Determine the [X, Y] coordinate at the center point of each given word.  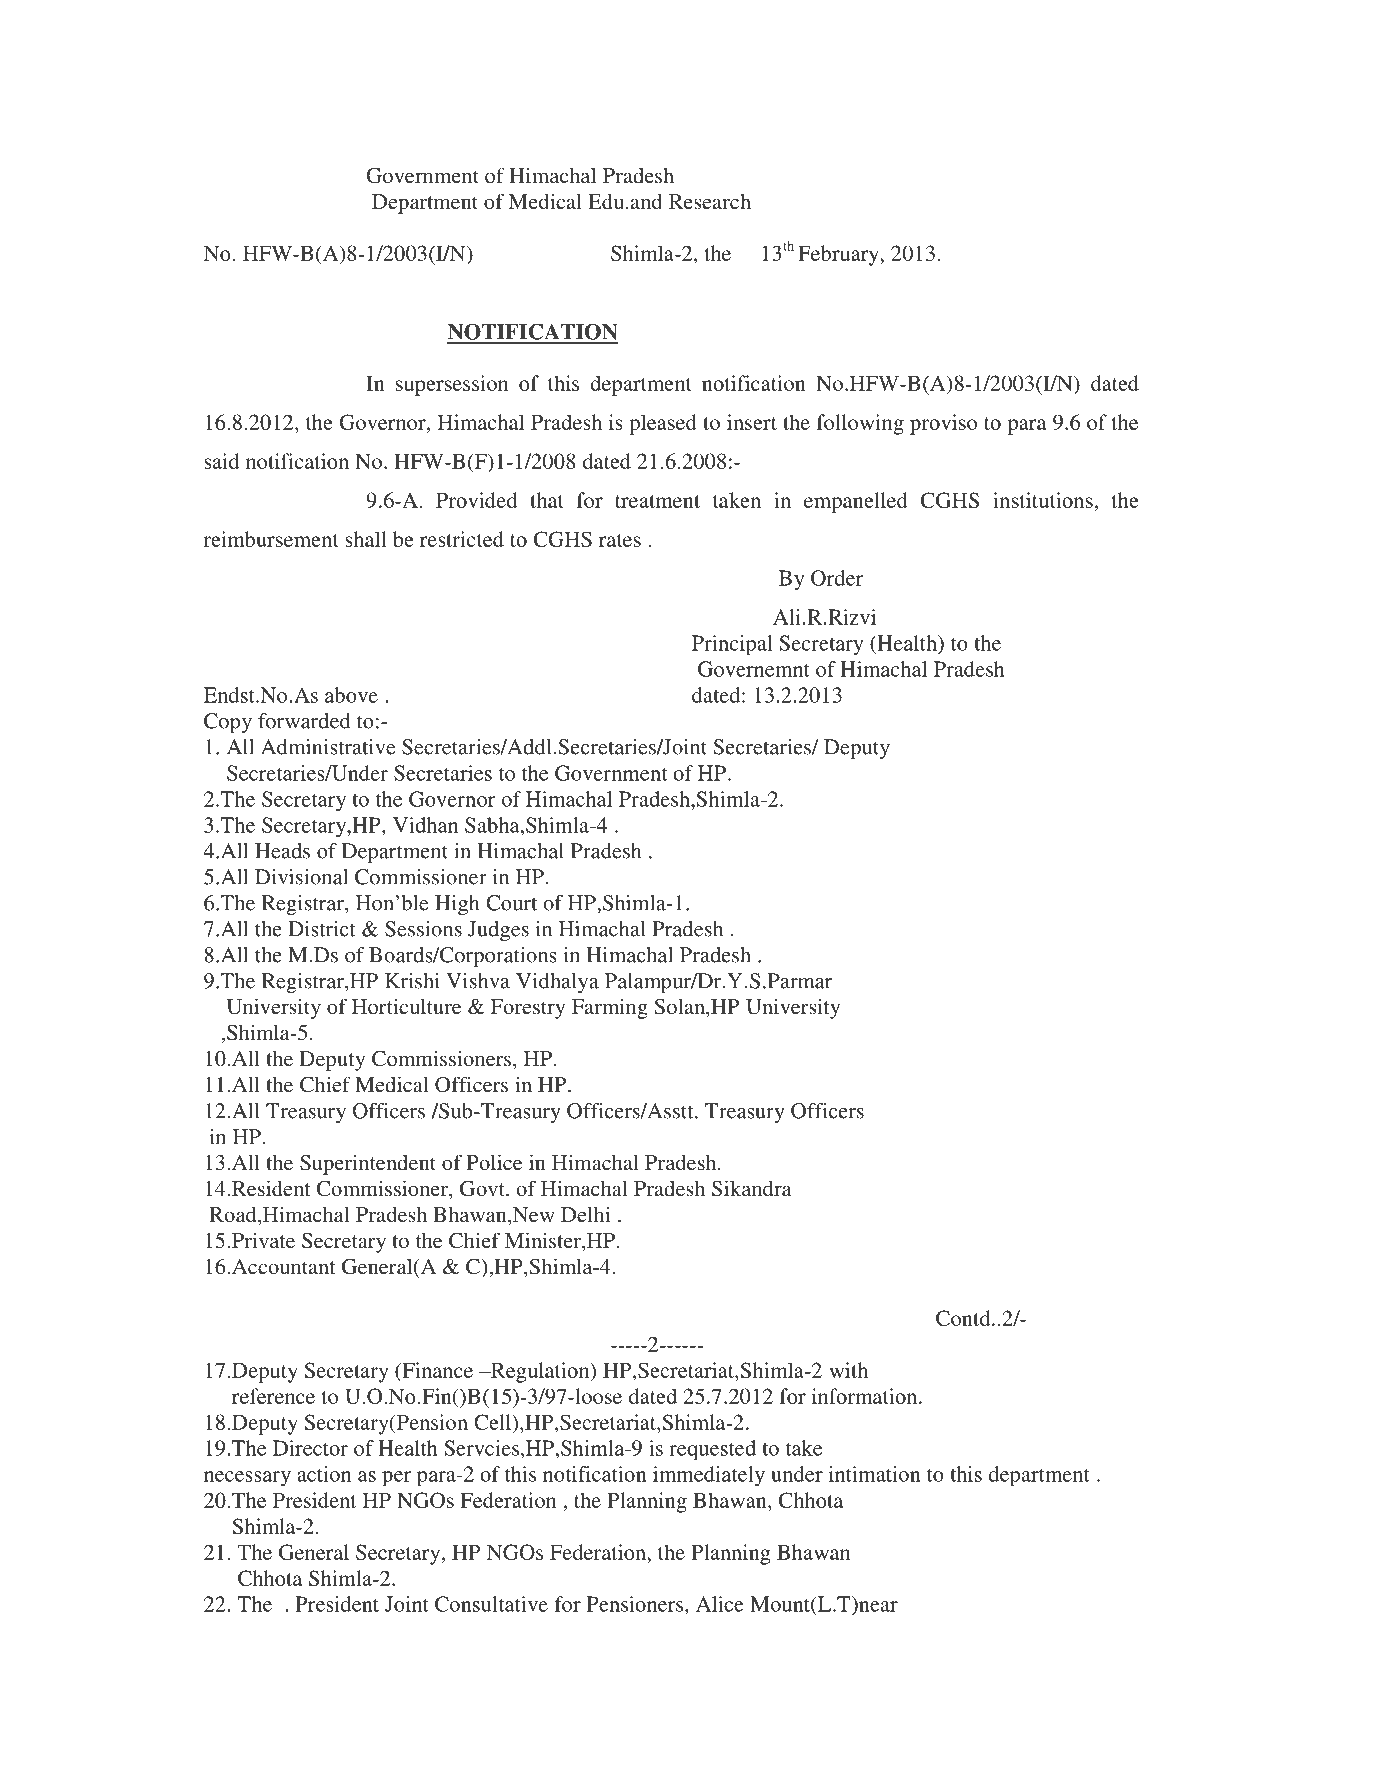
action [324, 1474]
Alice [720, 1604]
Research [710, 201]
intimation [875, 1474]
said [221, 461]
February [839, 255]
